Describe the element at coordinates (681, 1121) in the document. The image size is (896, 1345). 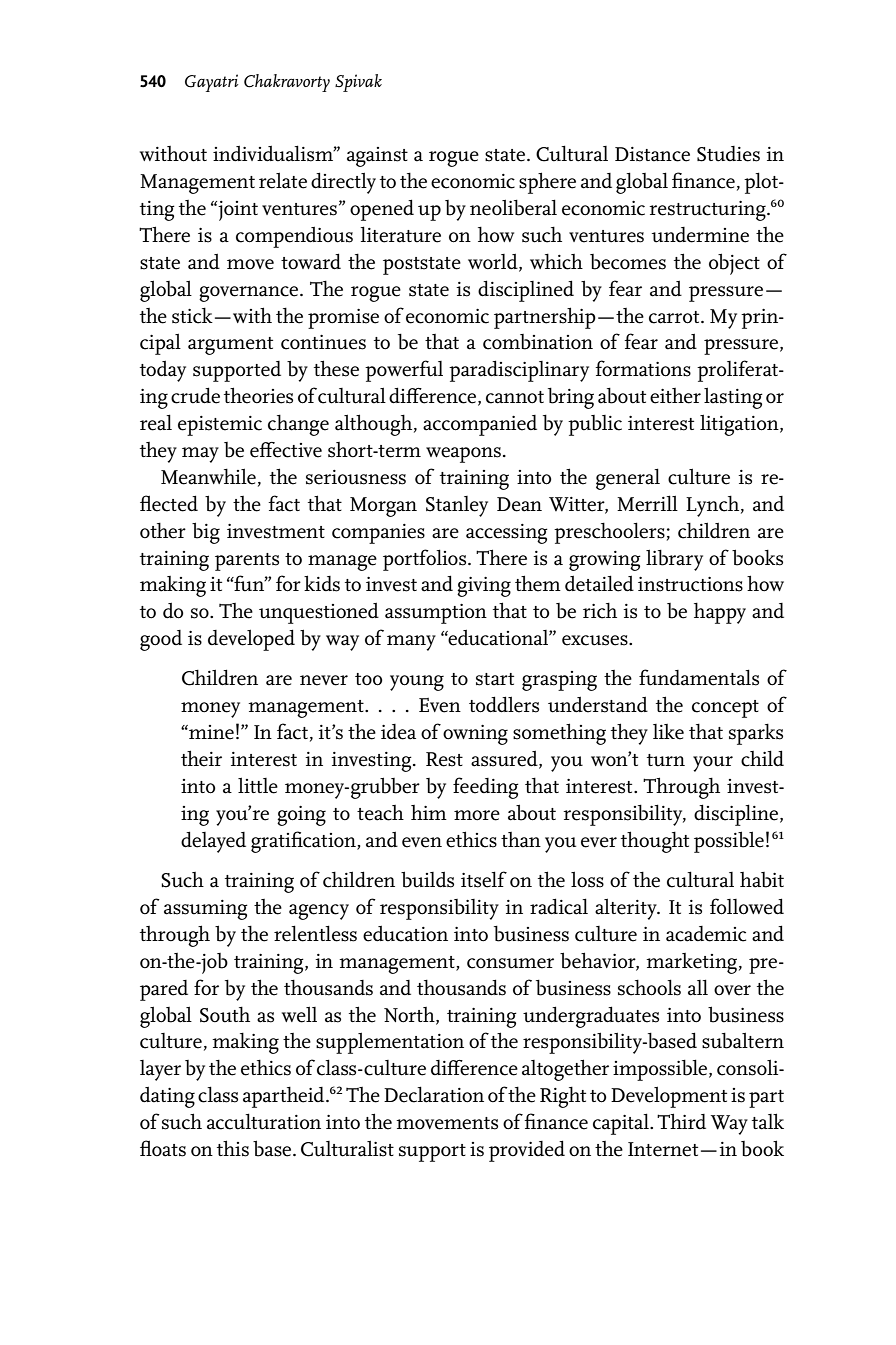
I see `Third` at that location.
